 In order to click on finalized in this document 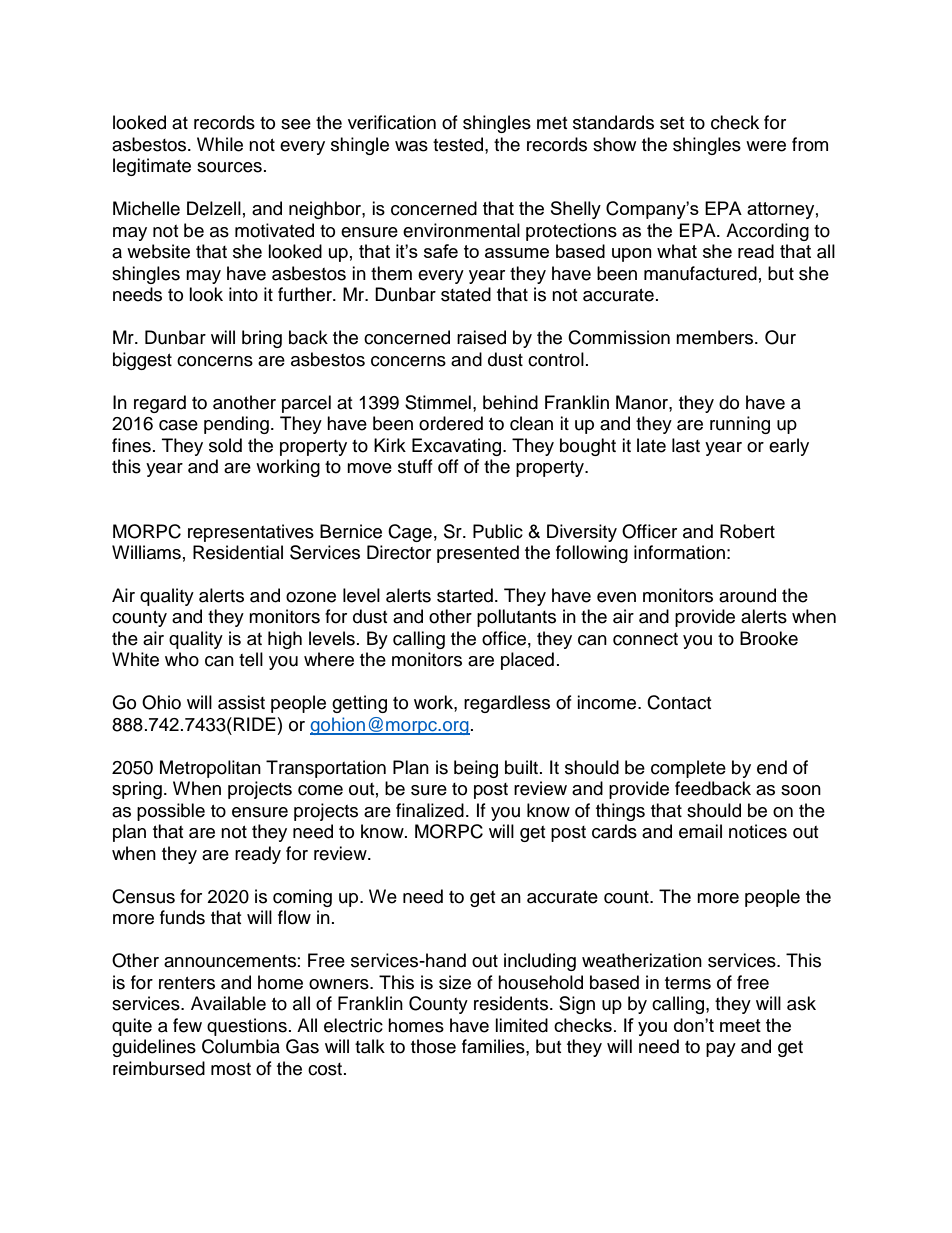, I will do `click(430, 810)`.
